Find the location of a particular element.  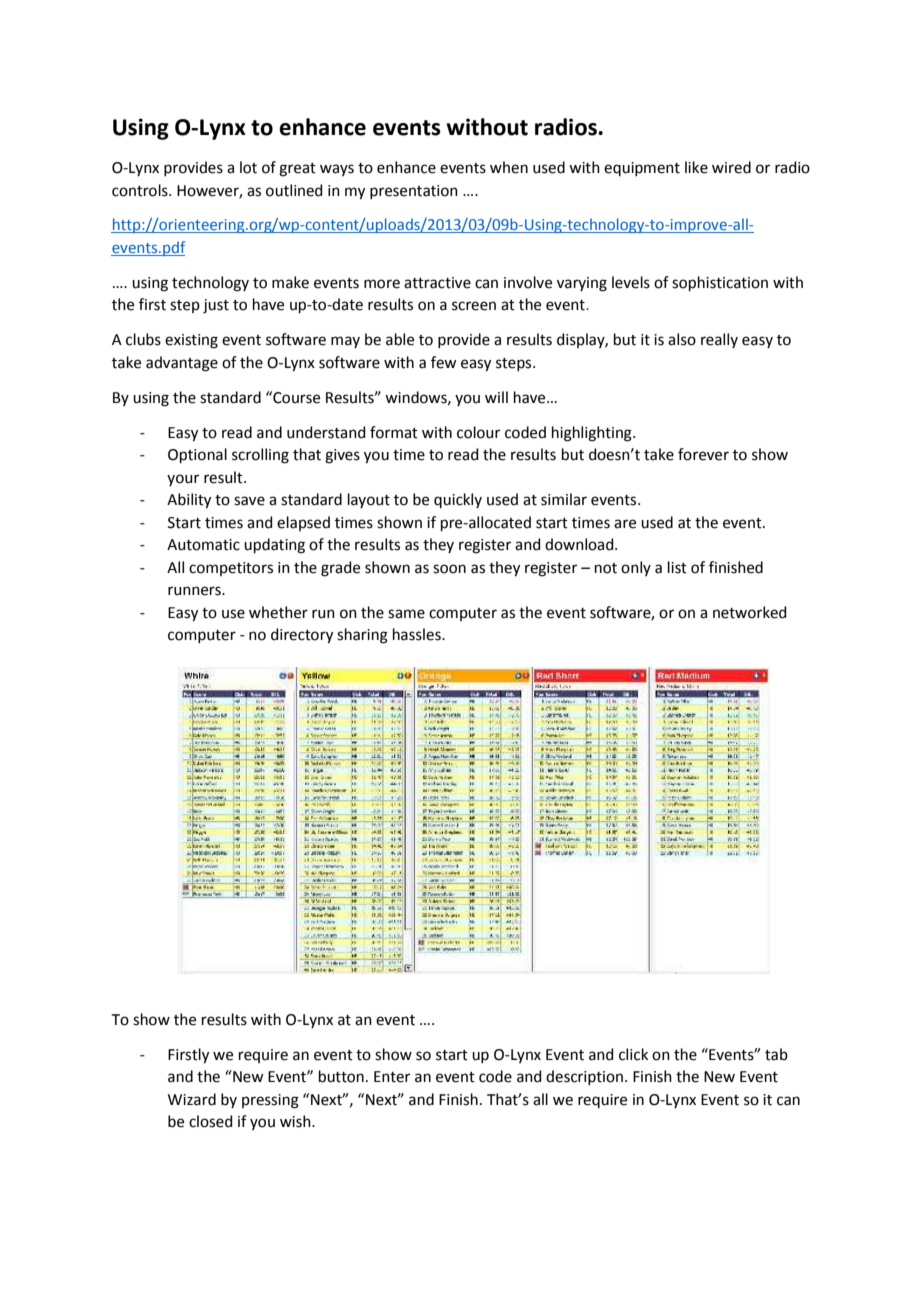

like is located at coordinates (696, 167).
